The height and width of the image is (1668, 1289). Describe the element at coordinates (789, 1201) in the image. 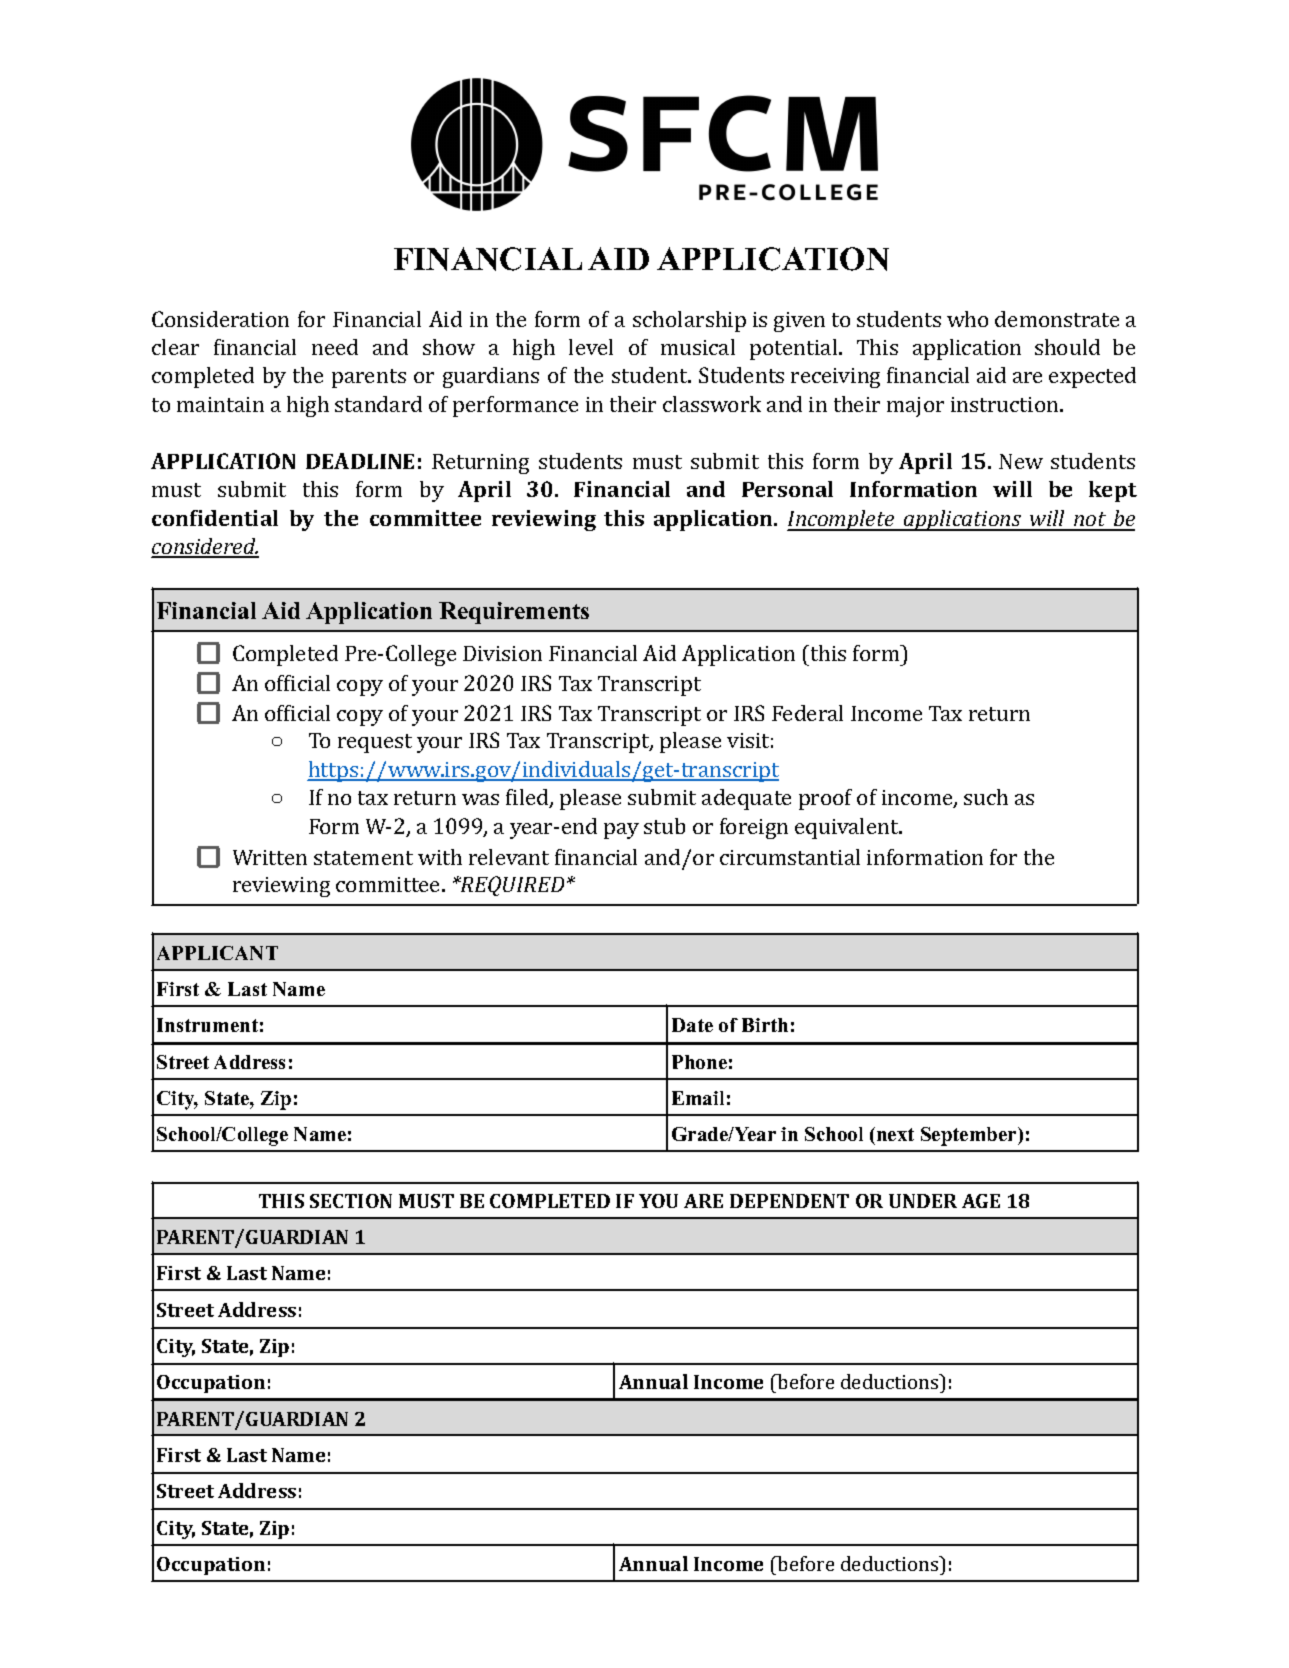

I see `DEPENDENT` at that location.
